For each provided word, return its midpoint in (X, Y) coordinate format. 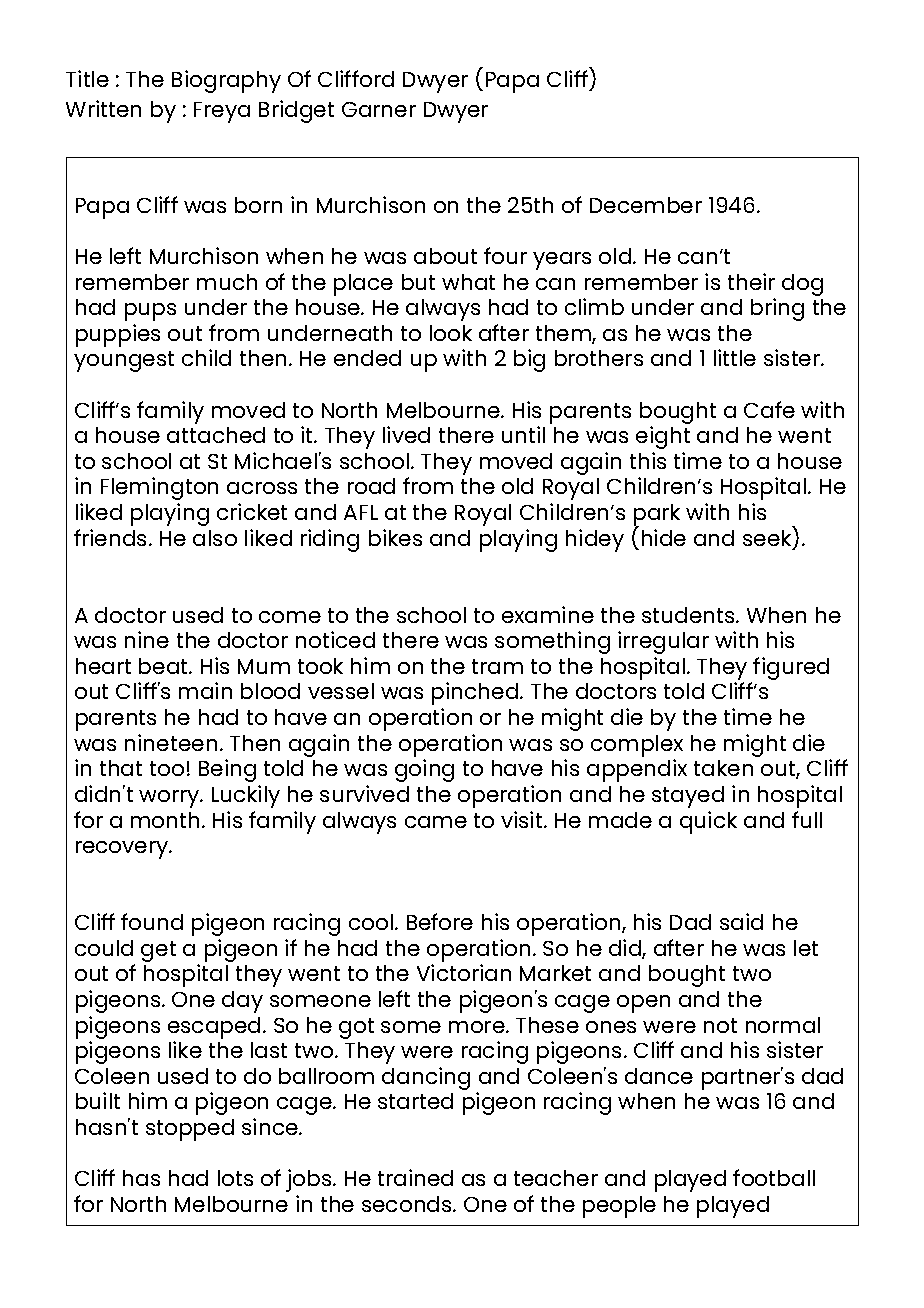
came (436, 822)
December (646, 205)
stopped (190, 1130)
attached (216, 435)
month (165, 820)
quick (708, 822)
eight (663, 437)
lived (406, 434)
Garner (379, 109)
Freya (222, 112)
